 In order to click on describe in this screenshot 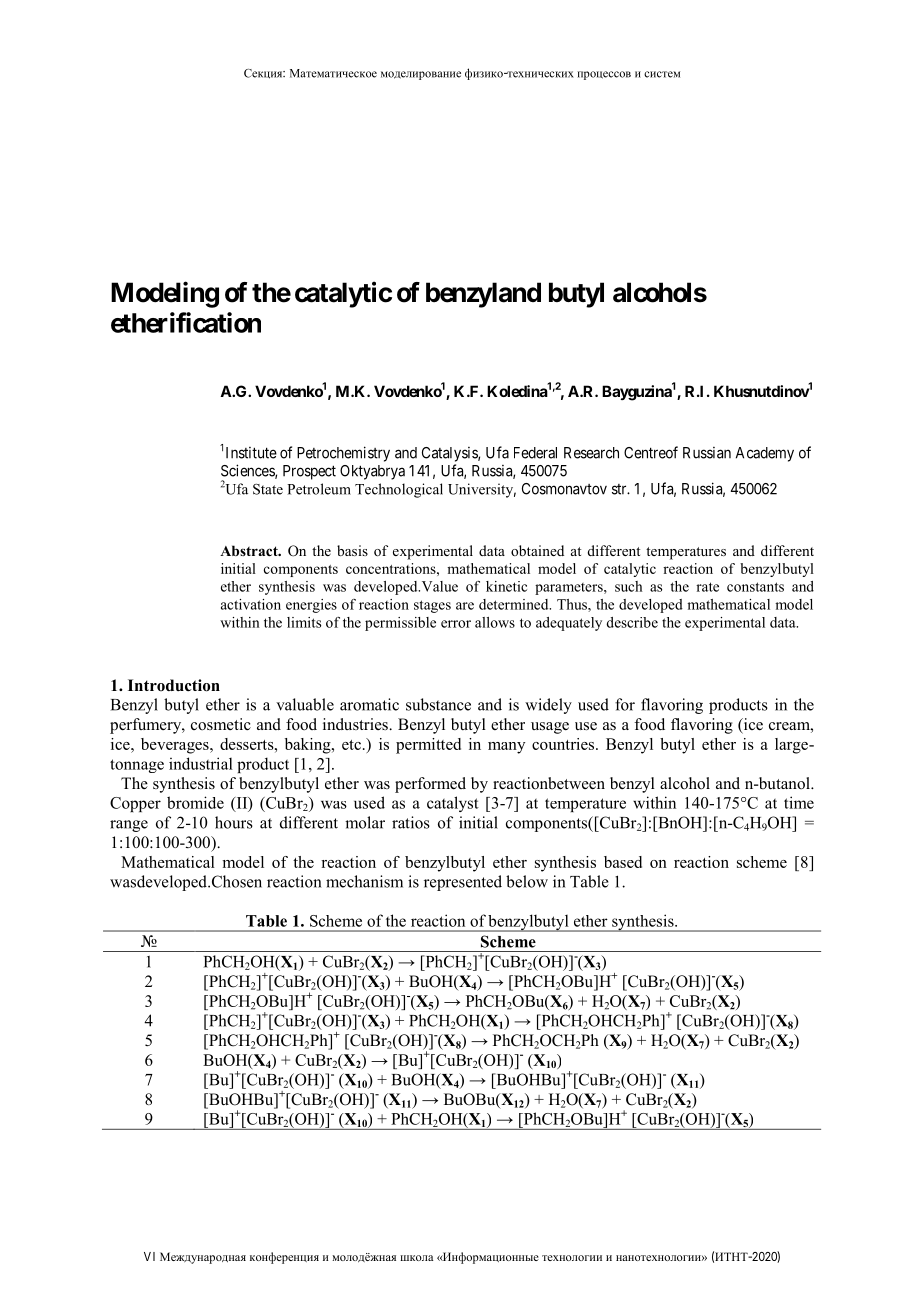, I will do `click(632, 622)`.
